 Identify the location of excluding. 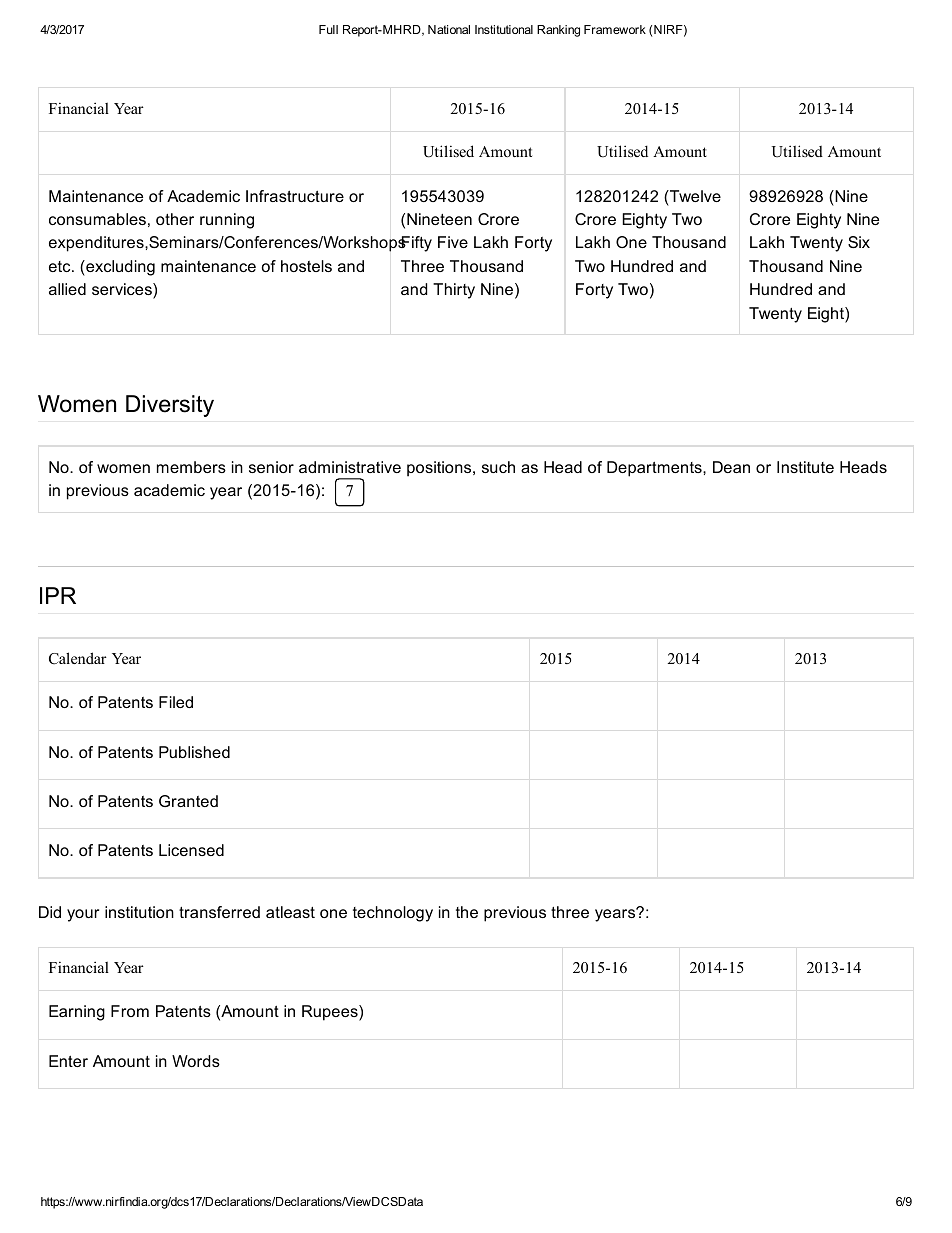
(119, 268).
